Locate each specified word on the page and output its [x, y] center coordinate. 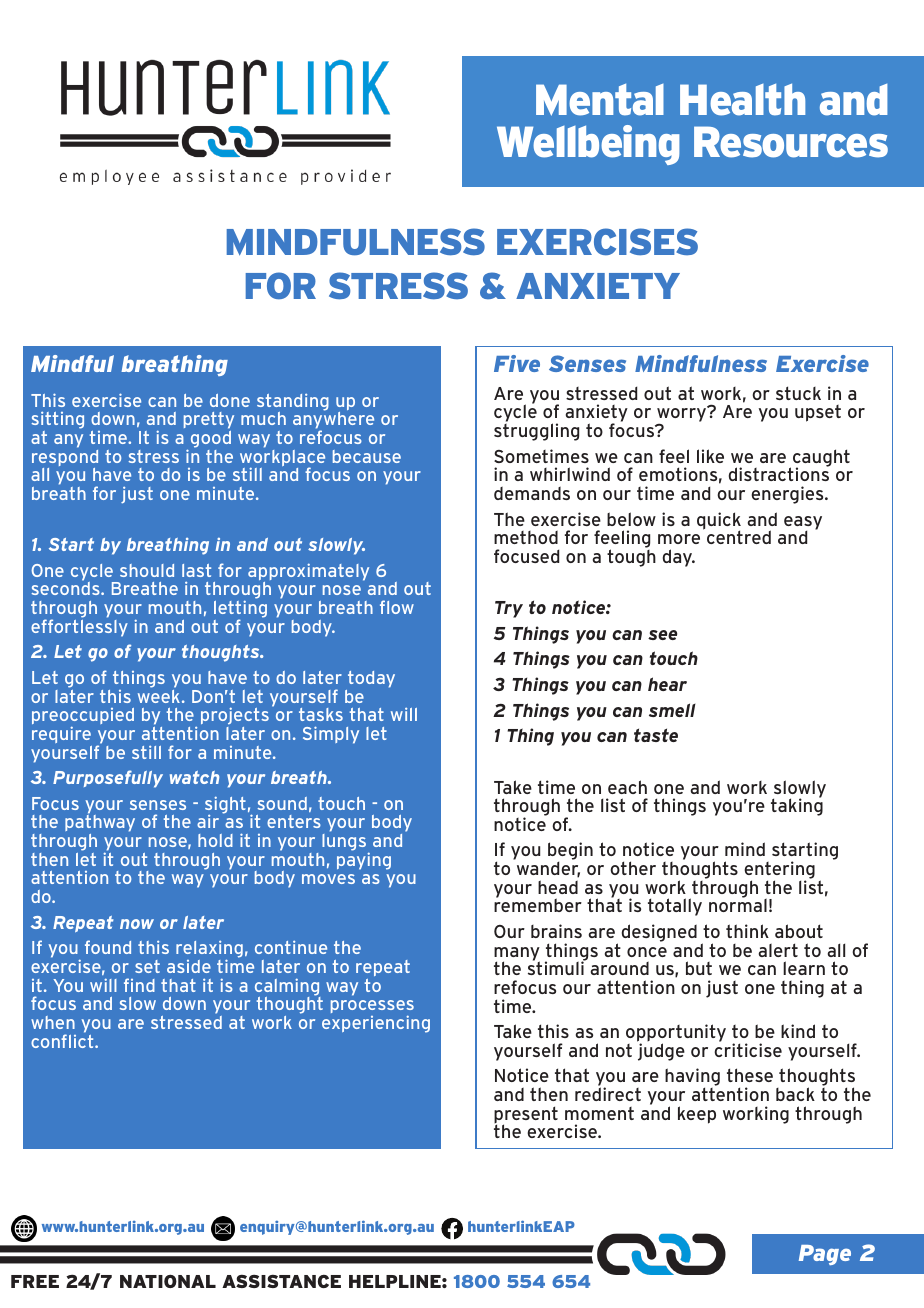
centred [739, 537]
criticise [748, 1049]
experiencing [376, 1024]
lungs [345, 844]
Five [517, 363]
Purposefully [108, 779]
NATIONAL [168, 1281]
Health [742, 100]
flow [397, 607]
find [139, 985]
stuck [798, 393]
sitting [58, 421]
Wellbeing [588, 145]
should [147, 570]
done [230, 400]
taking [797, 806]
